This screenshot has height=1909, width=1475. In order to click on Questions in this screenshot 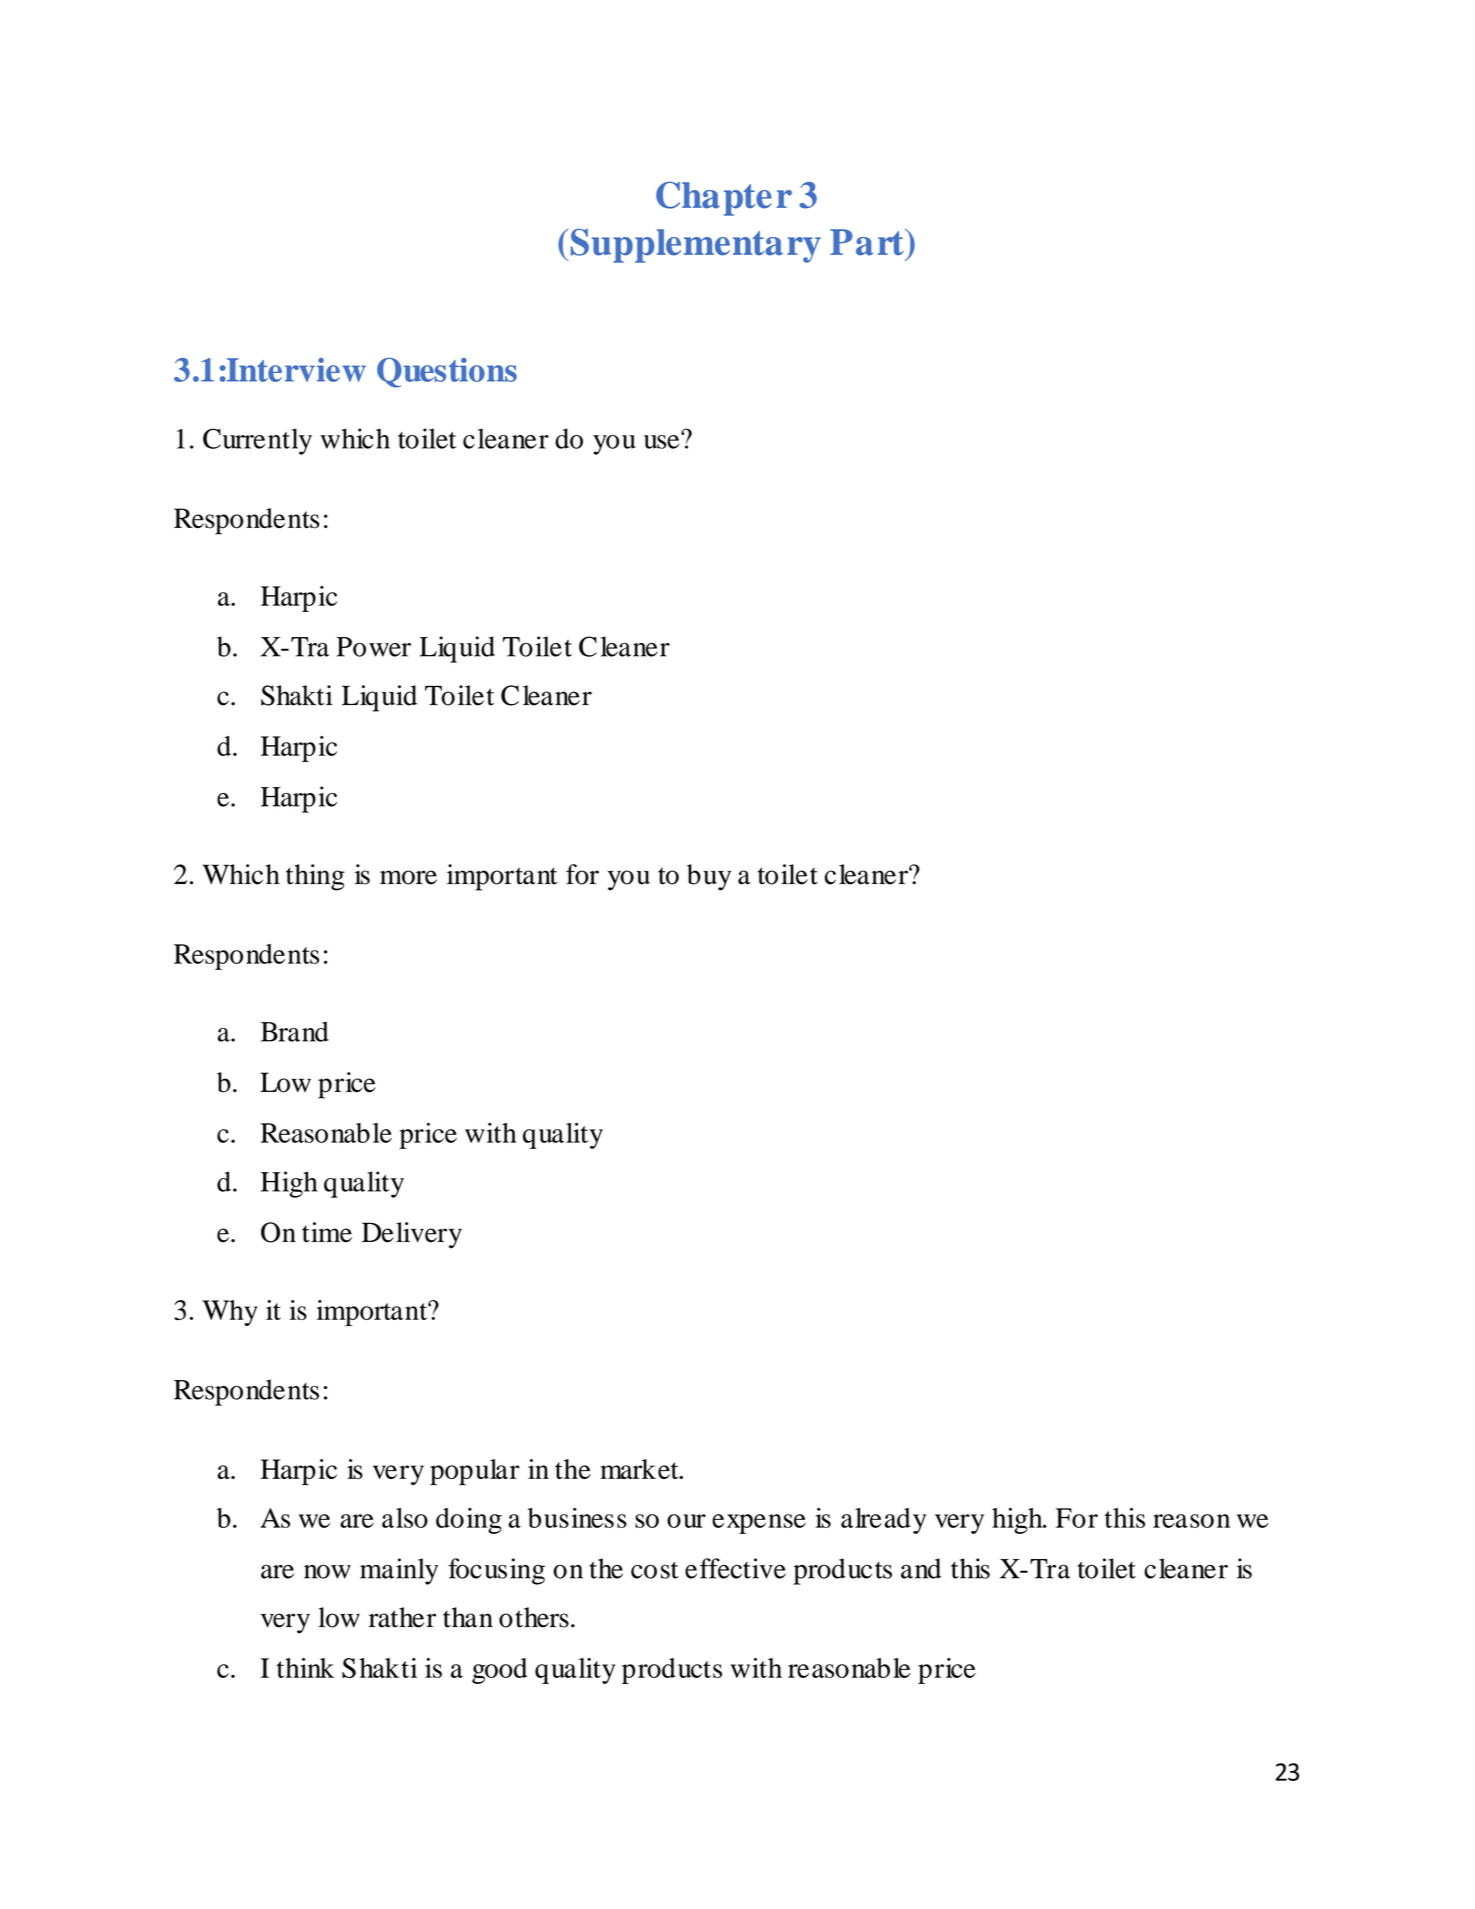, I will do `click(447, 373)`.
